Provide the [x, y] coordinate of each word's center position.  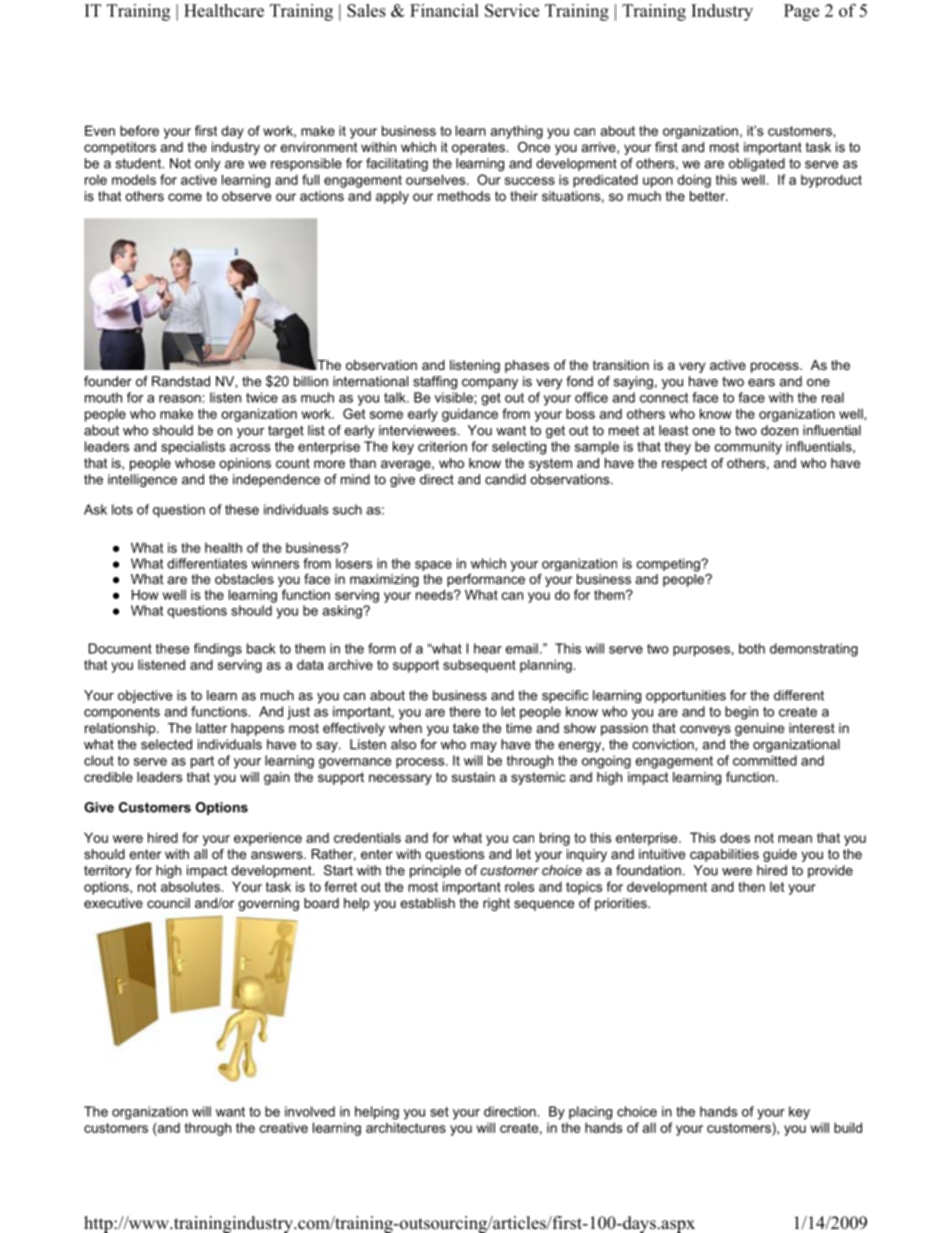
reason [181, 399]
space [433, 566]
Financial [444, 10]
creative [284, 1127]
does [735, 837]
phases [527, 366]
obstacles [244, 579]
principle [435, 871]
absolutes [190, 886]
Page [801, 12]
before [139, 130]
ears [761, 383]
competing [669, 565]
